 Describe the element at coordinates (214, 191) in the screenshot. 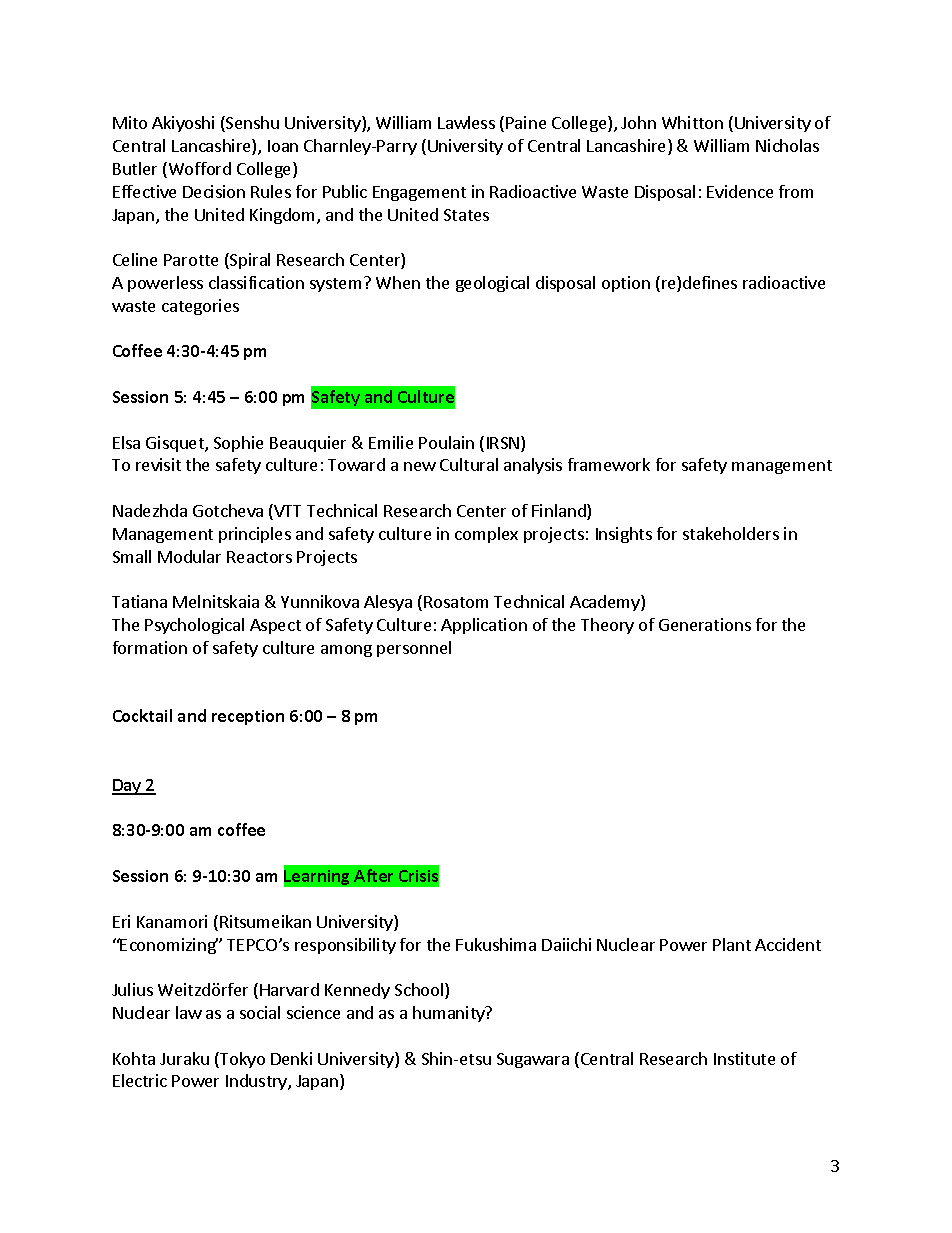

I see `Decision` at that location.
